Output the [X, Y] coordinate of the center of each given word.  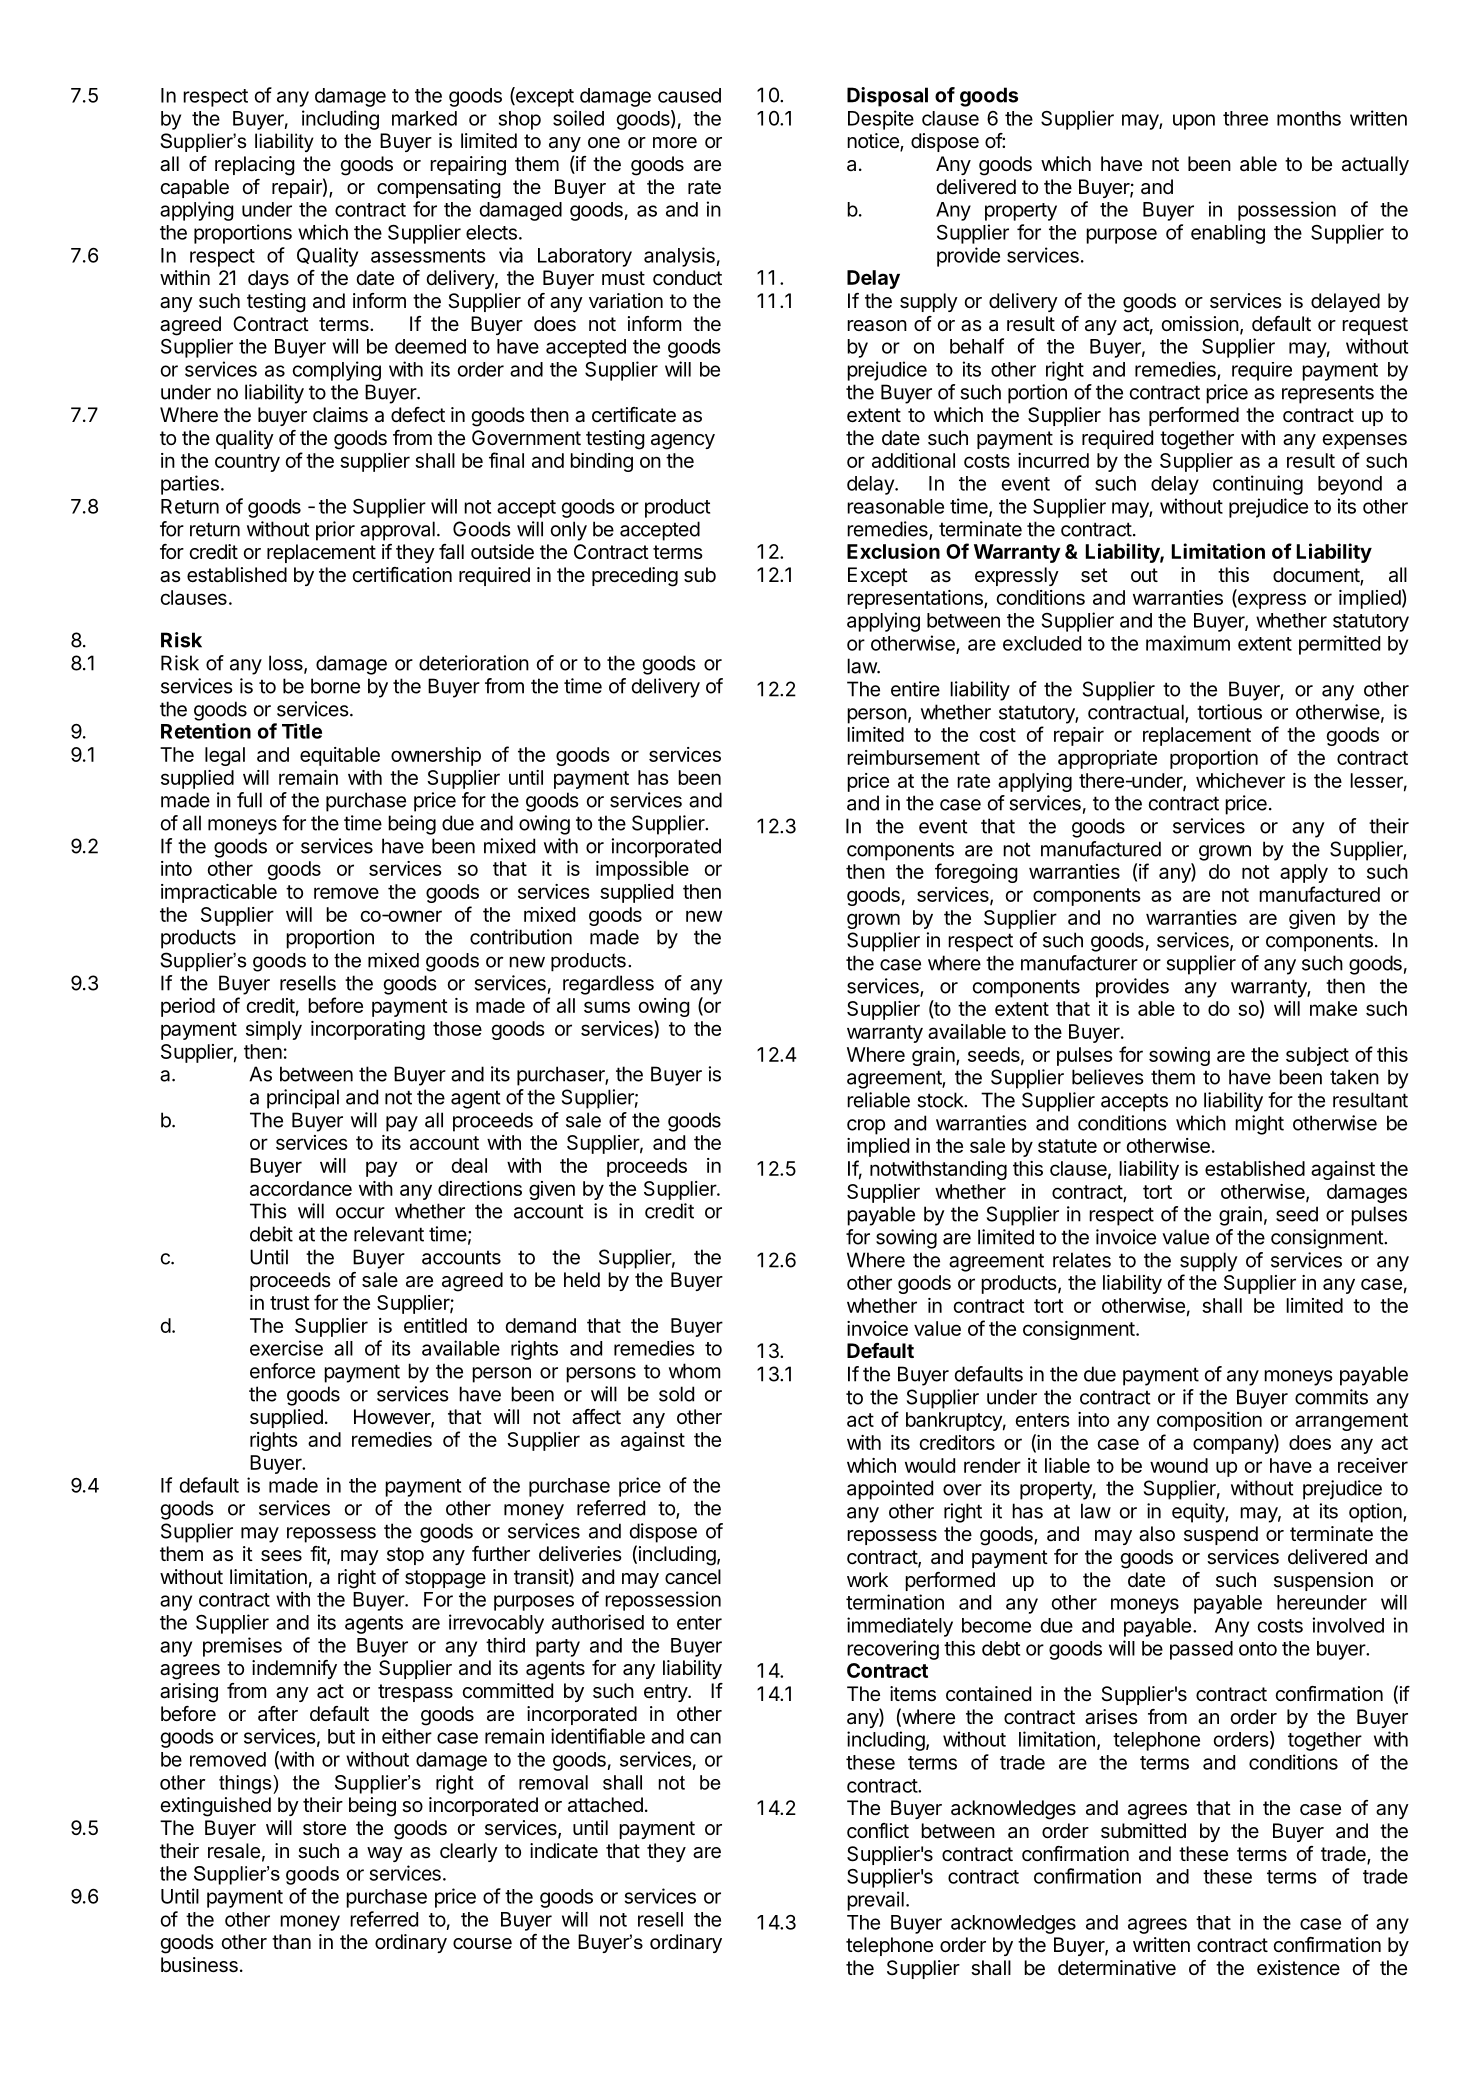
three [1245, 118]
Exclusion [893, 551]
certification [402, 575]
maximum [1188, 643]
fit [319, 1555]
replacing [255, 166]
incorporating [368, 1030]
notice [874, 142]
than [291, 1942]
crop [866, 1127]
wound [1179, 1465]
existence [1298, 1968]
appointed [890, 1490]
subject [1317, 1056]
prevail [875, 1901]
